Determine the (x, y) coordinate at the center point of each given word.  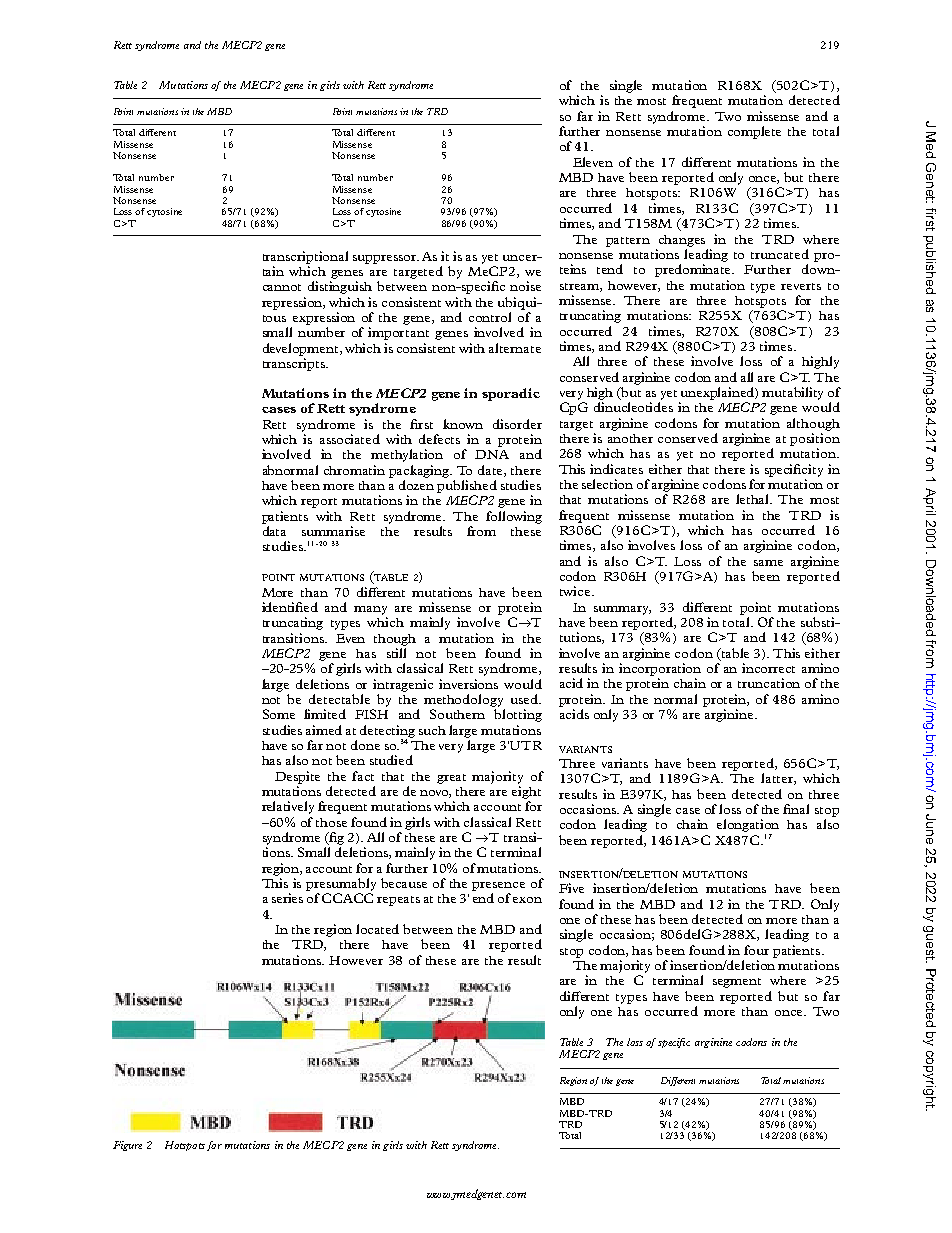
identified (290, 607)
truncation (769, 683)
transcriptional (305, 257)
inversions (468, 684)
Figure (127, 1146)
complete (754, 132)
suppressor (386, 259)
